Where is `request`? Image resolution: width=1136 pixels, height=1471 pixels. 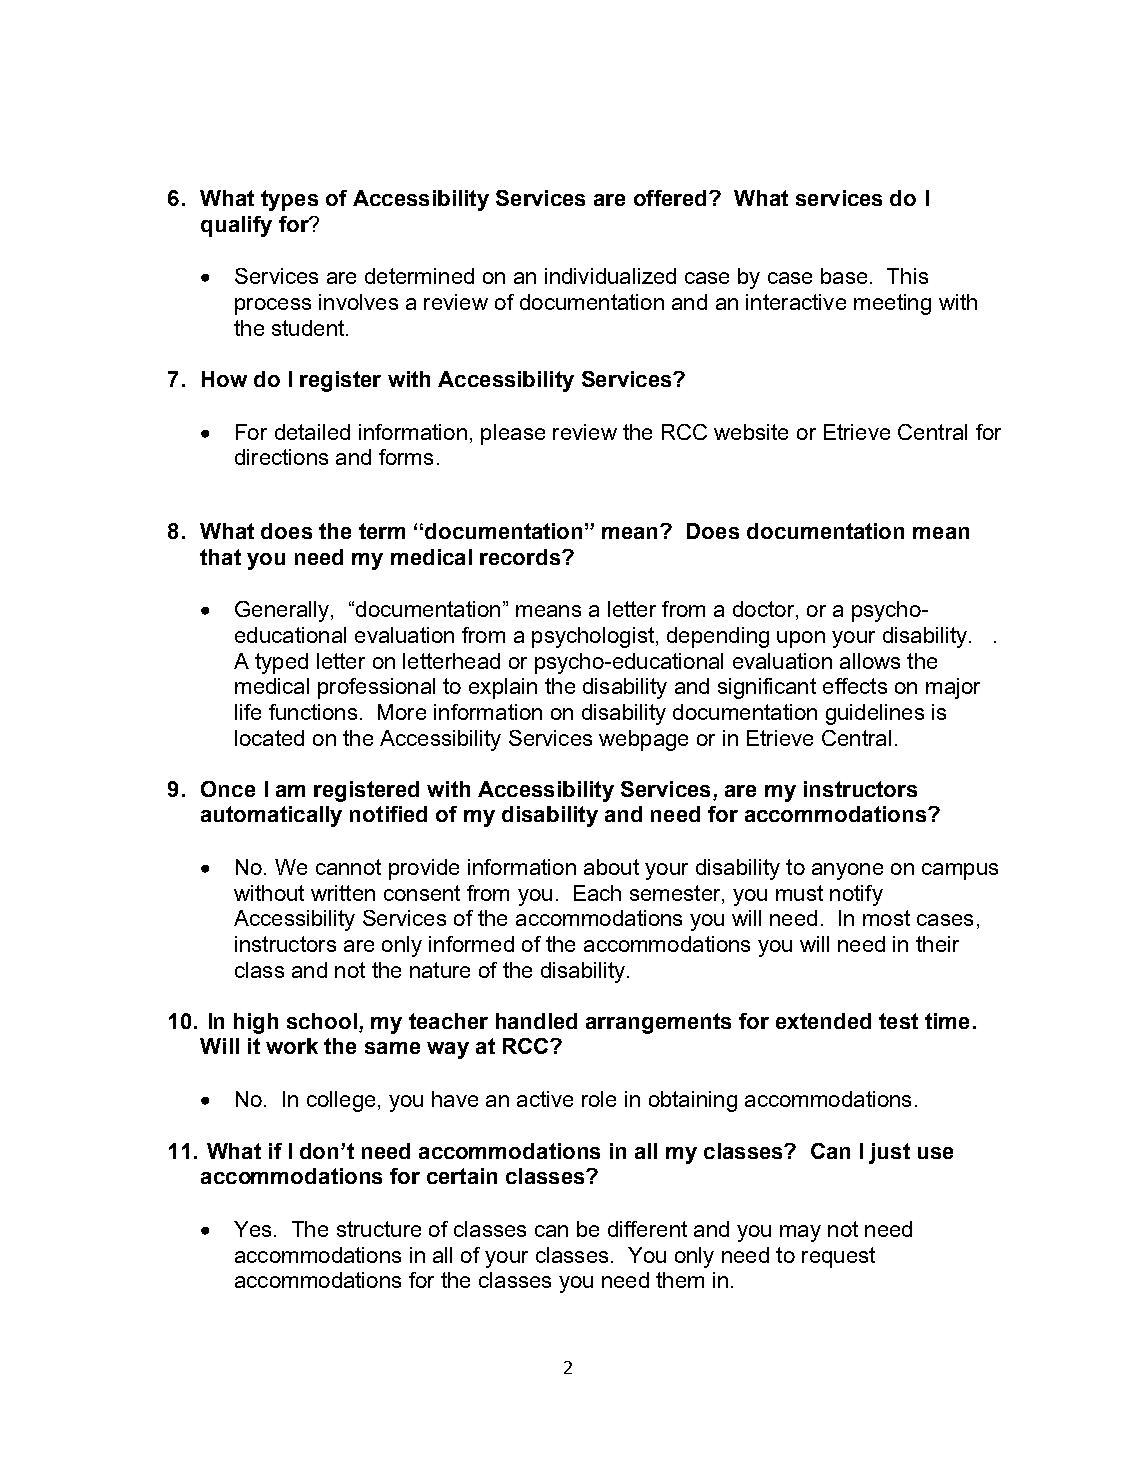
request is located at coordinates (838, 1257).
